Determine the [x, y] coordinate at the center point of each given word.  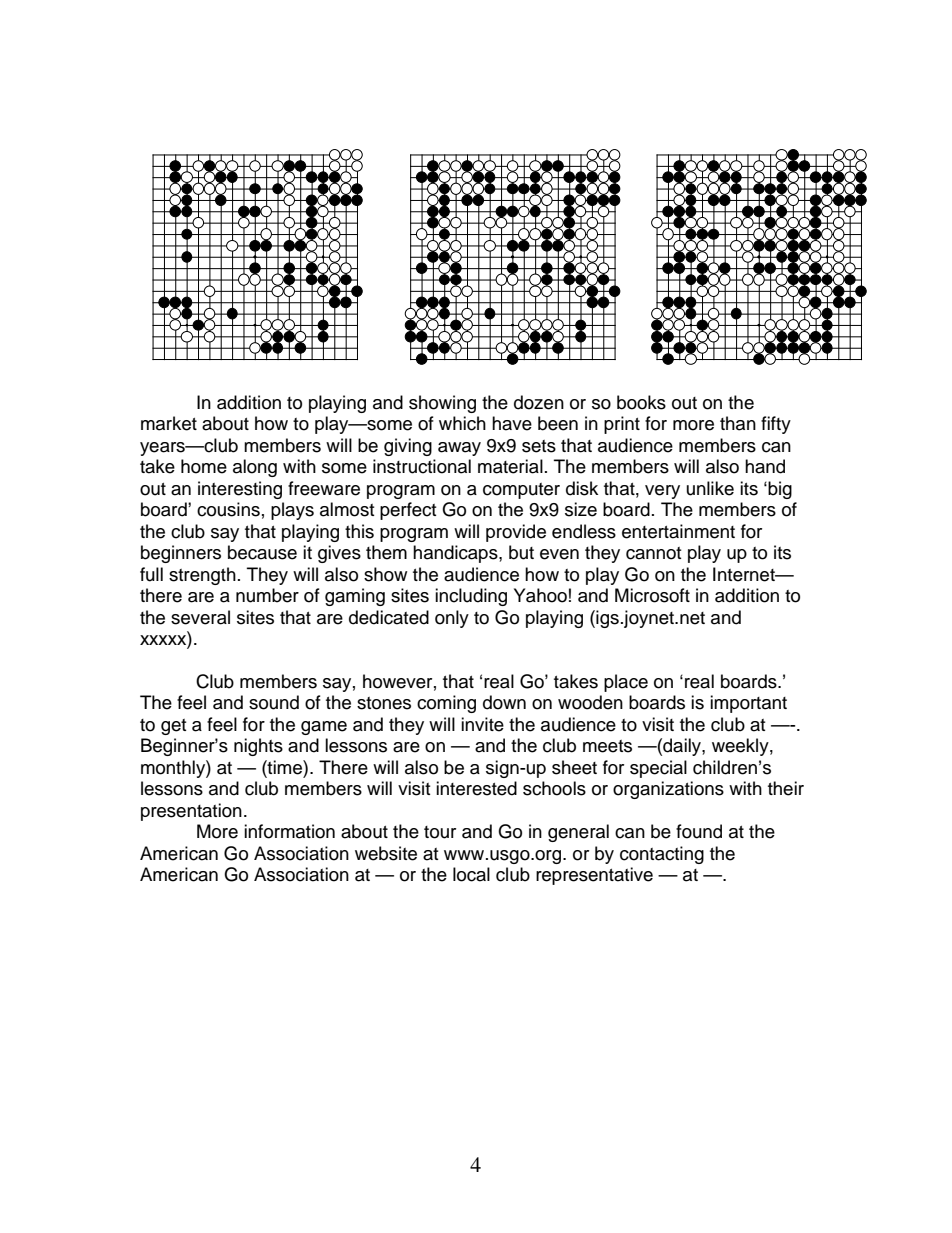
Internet [745, 574]
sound [274, 702]
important [748, 704]
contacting [662, 855]
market [169, 423]
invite [482, 724]
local [471, 874]
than [738, 423]
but [521, 552]
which [462, 423]
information [289, 831]
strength [202, 576]
